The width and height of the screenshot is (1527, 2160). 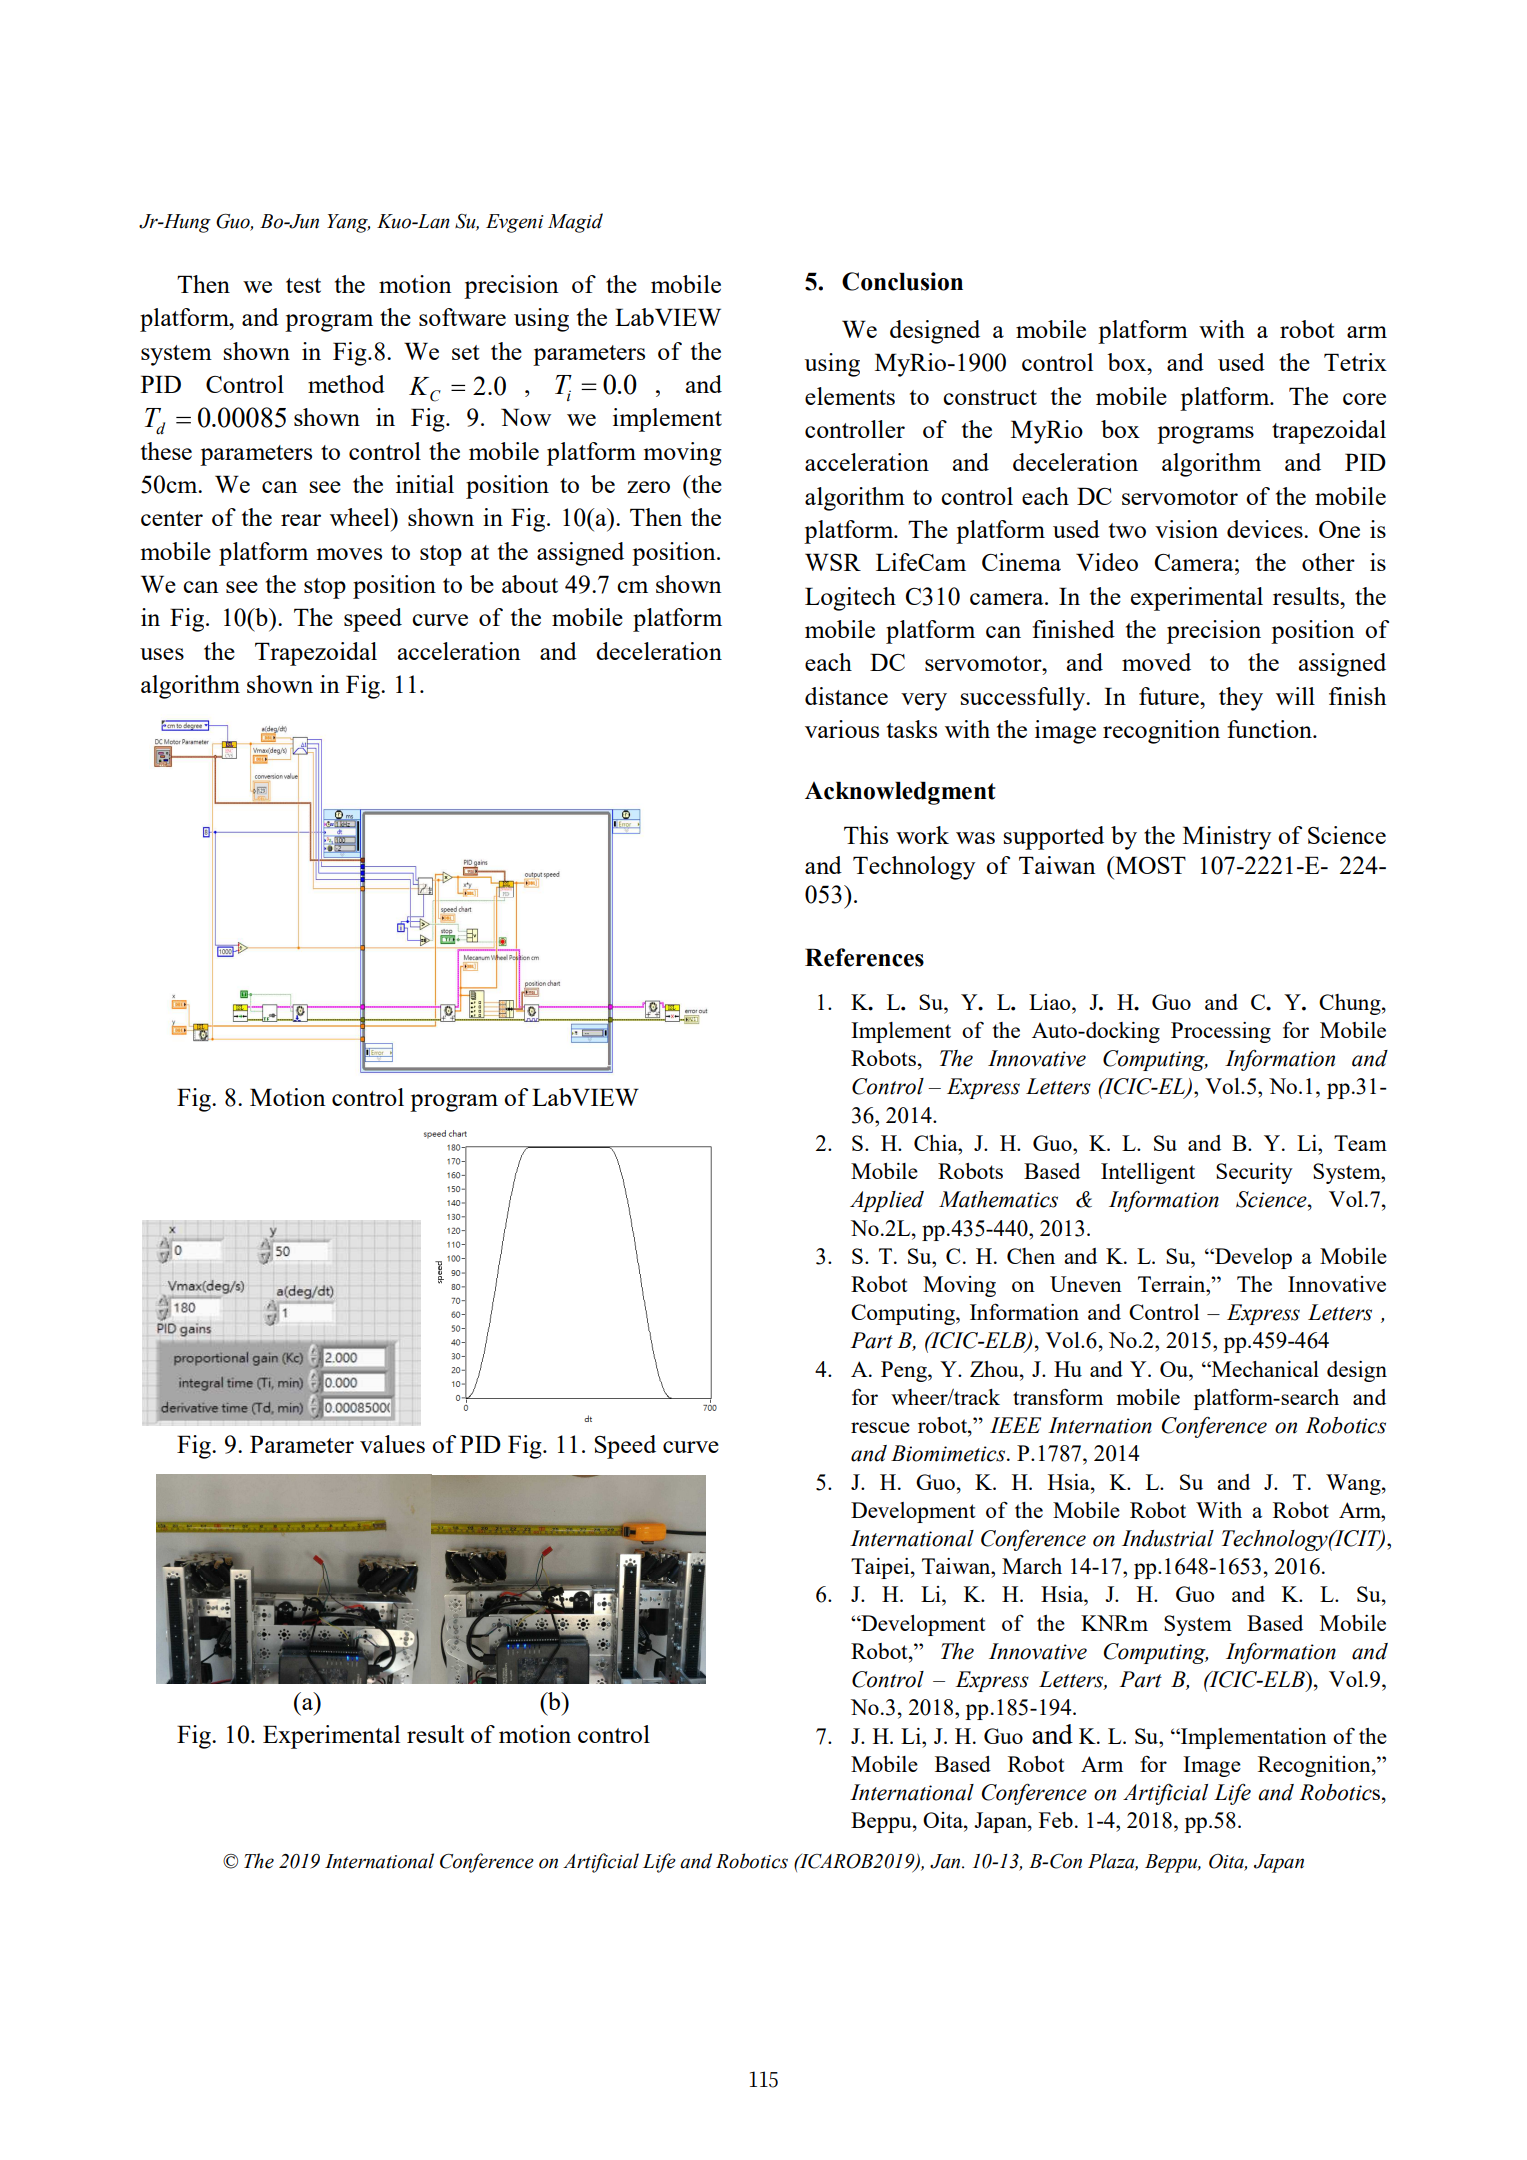 I want to click on test, so click(x=303, y=285).
